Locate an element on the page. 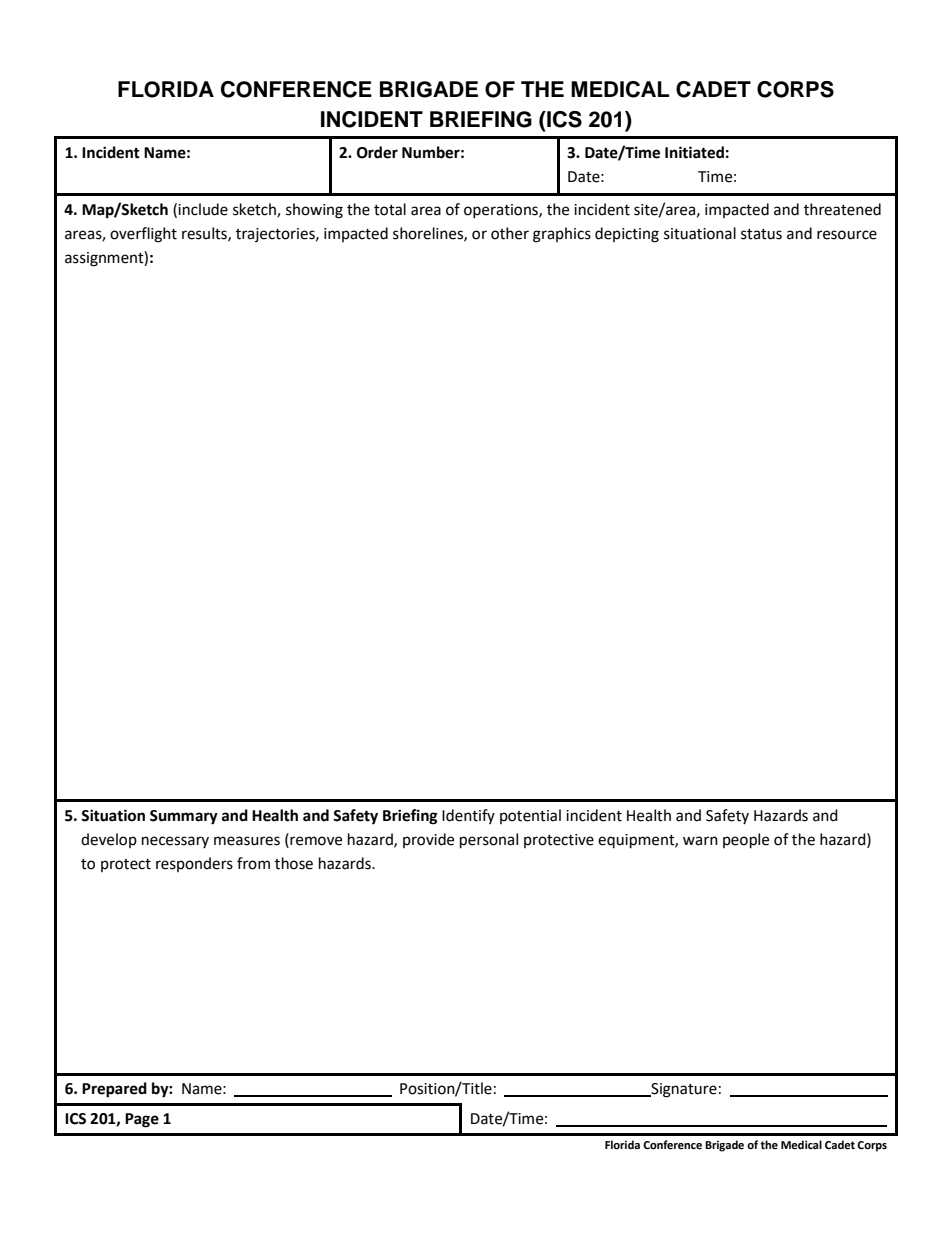 The width and height of the image is (952, 1233). include is located at coordinates (203, 209).
